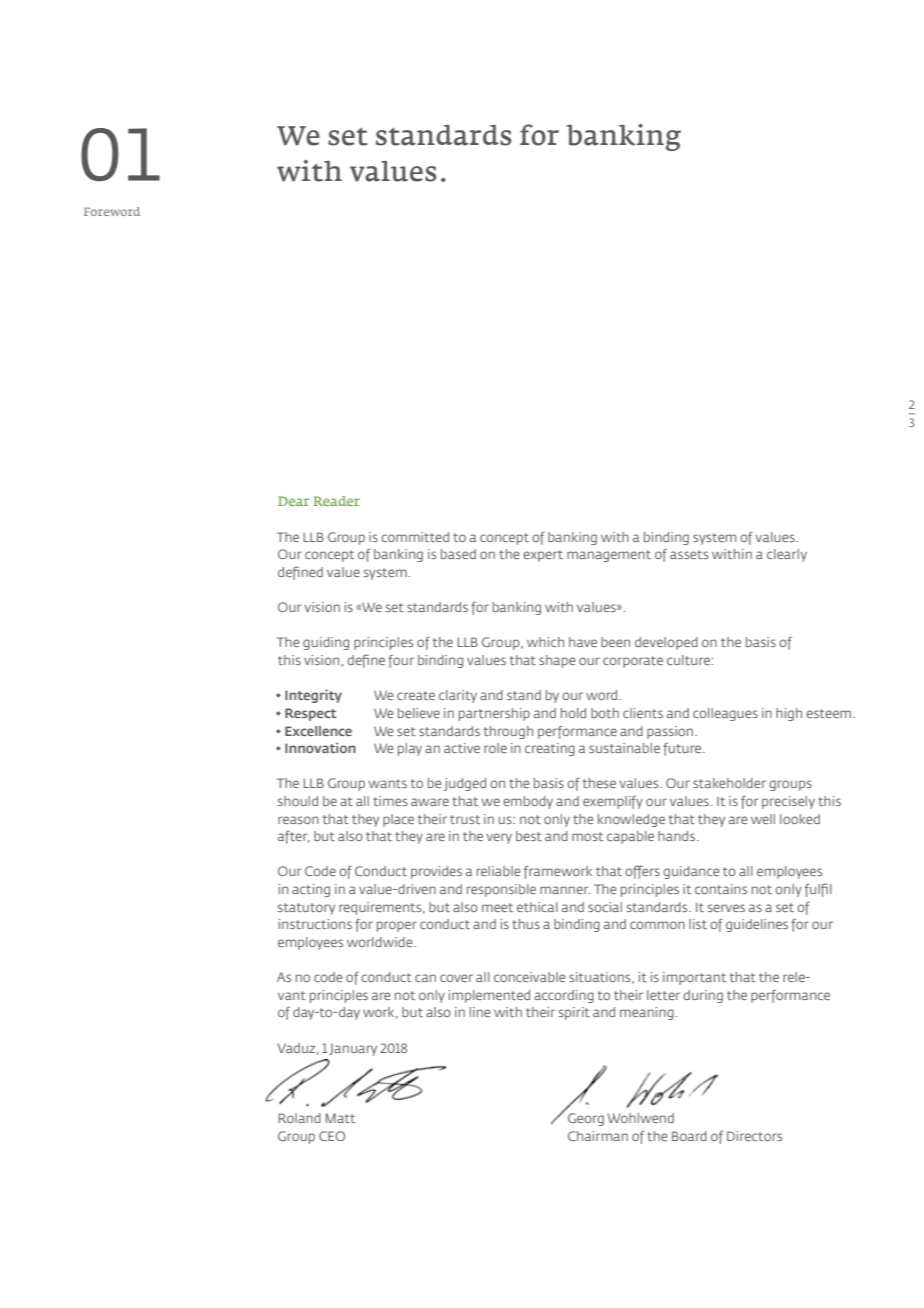  Describe the element at coordinates (326, 643) in the document. I see `guiding` at that location.
